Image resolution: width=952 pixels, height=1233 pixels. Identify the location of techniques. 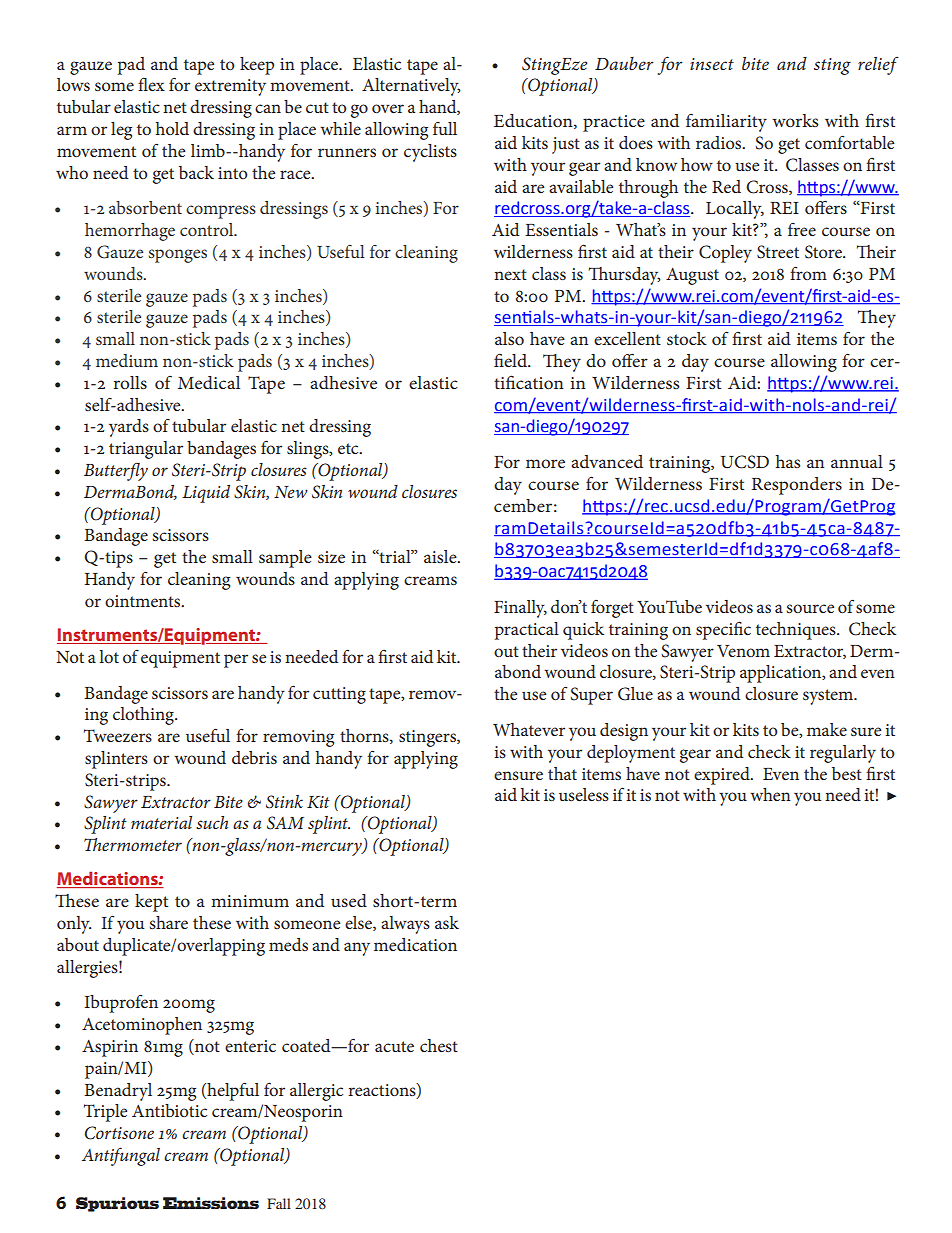
(797, 631).
